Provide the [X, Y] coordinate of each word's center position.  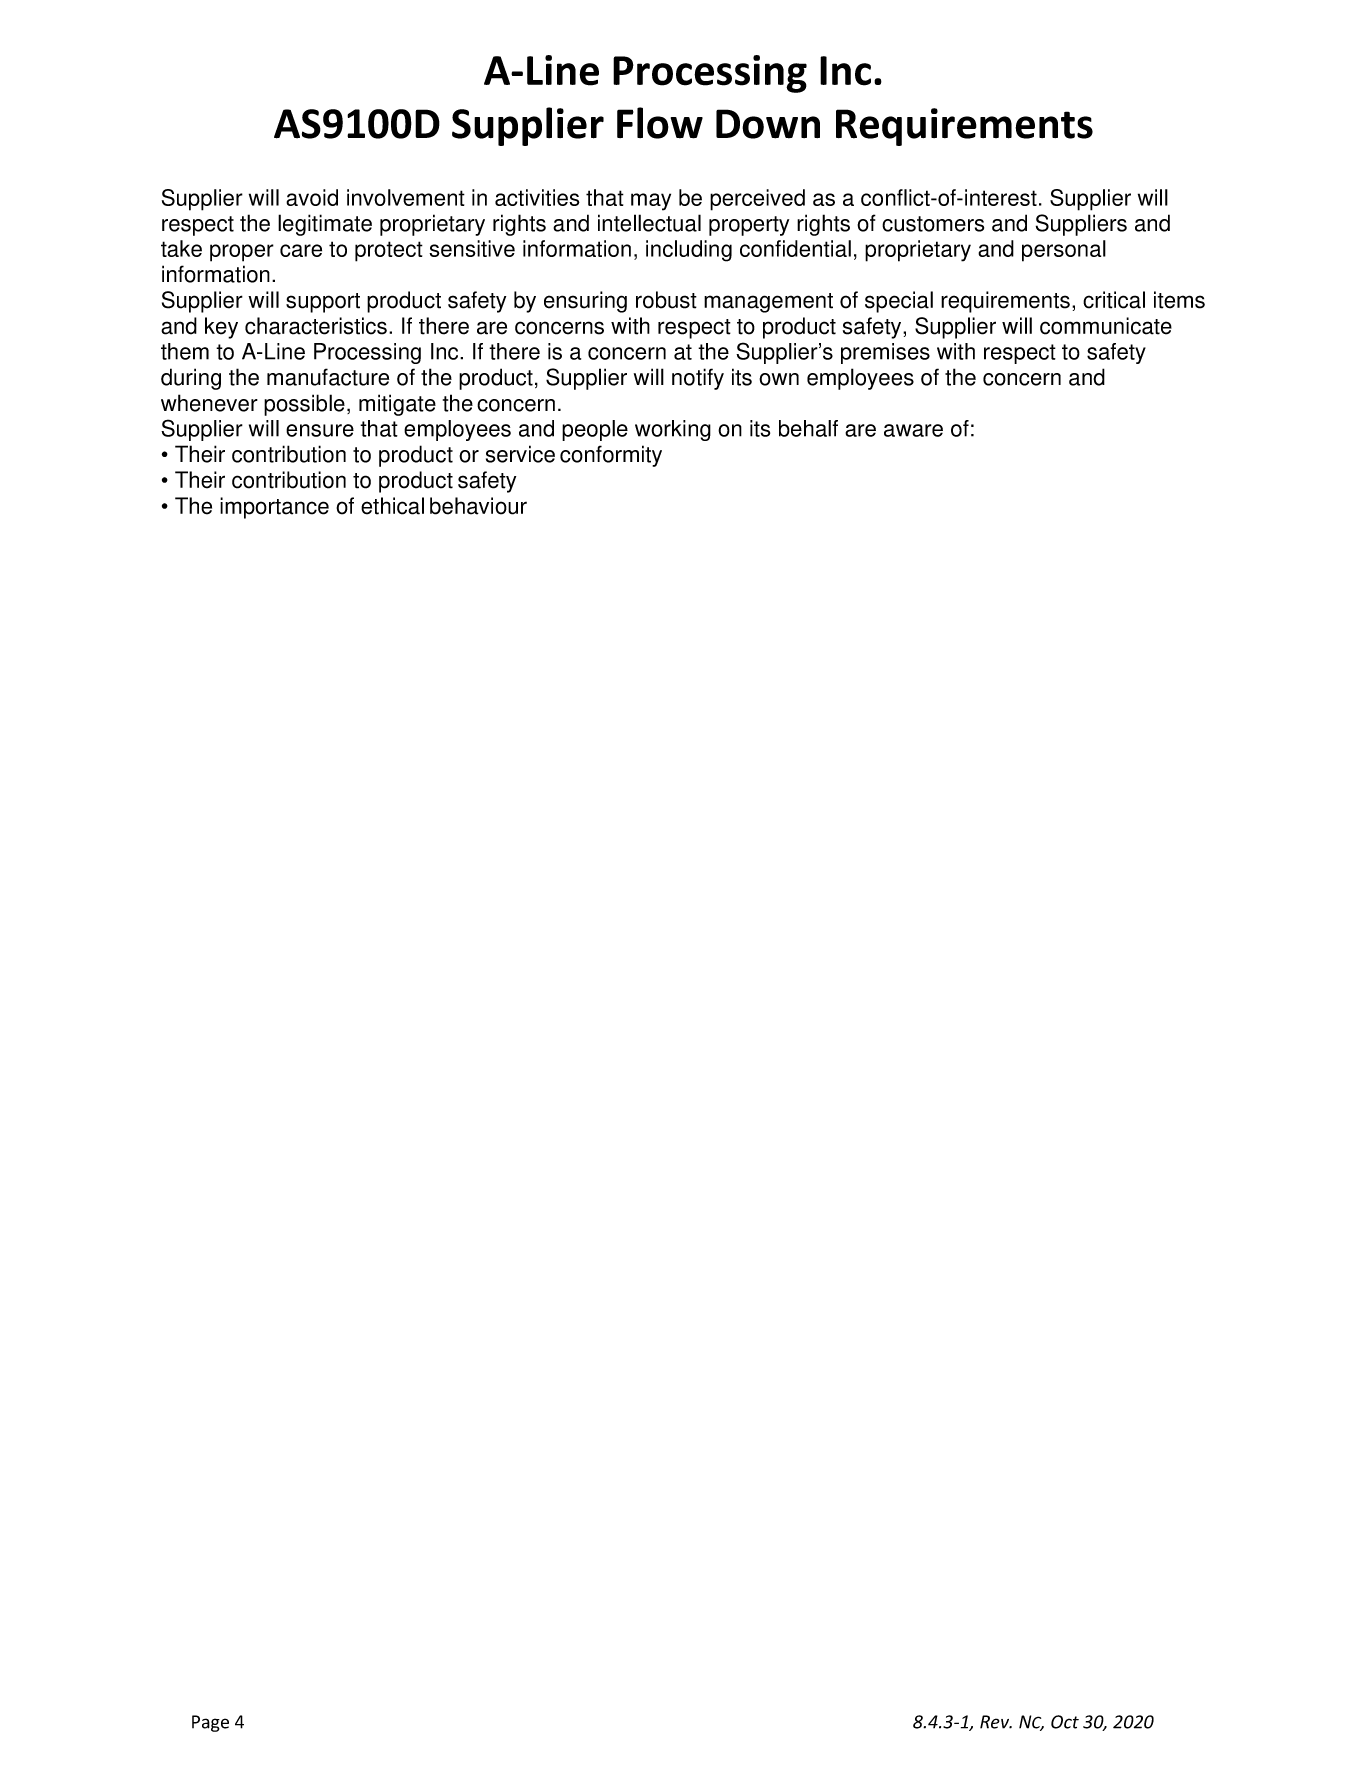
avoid [312, 197]
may [651, 202]
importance [274, 508]
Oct [1065, 1722]
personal [1064, 251]
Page [210, 1723]
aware [913, 430]
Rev [996, 1722]
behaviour [478, 506]
